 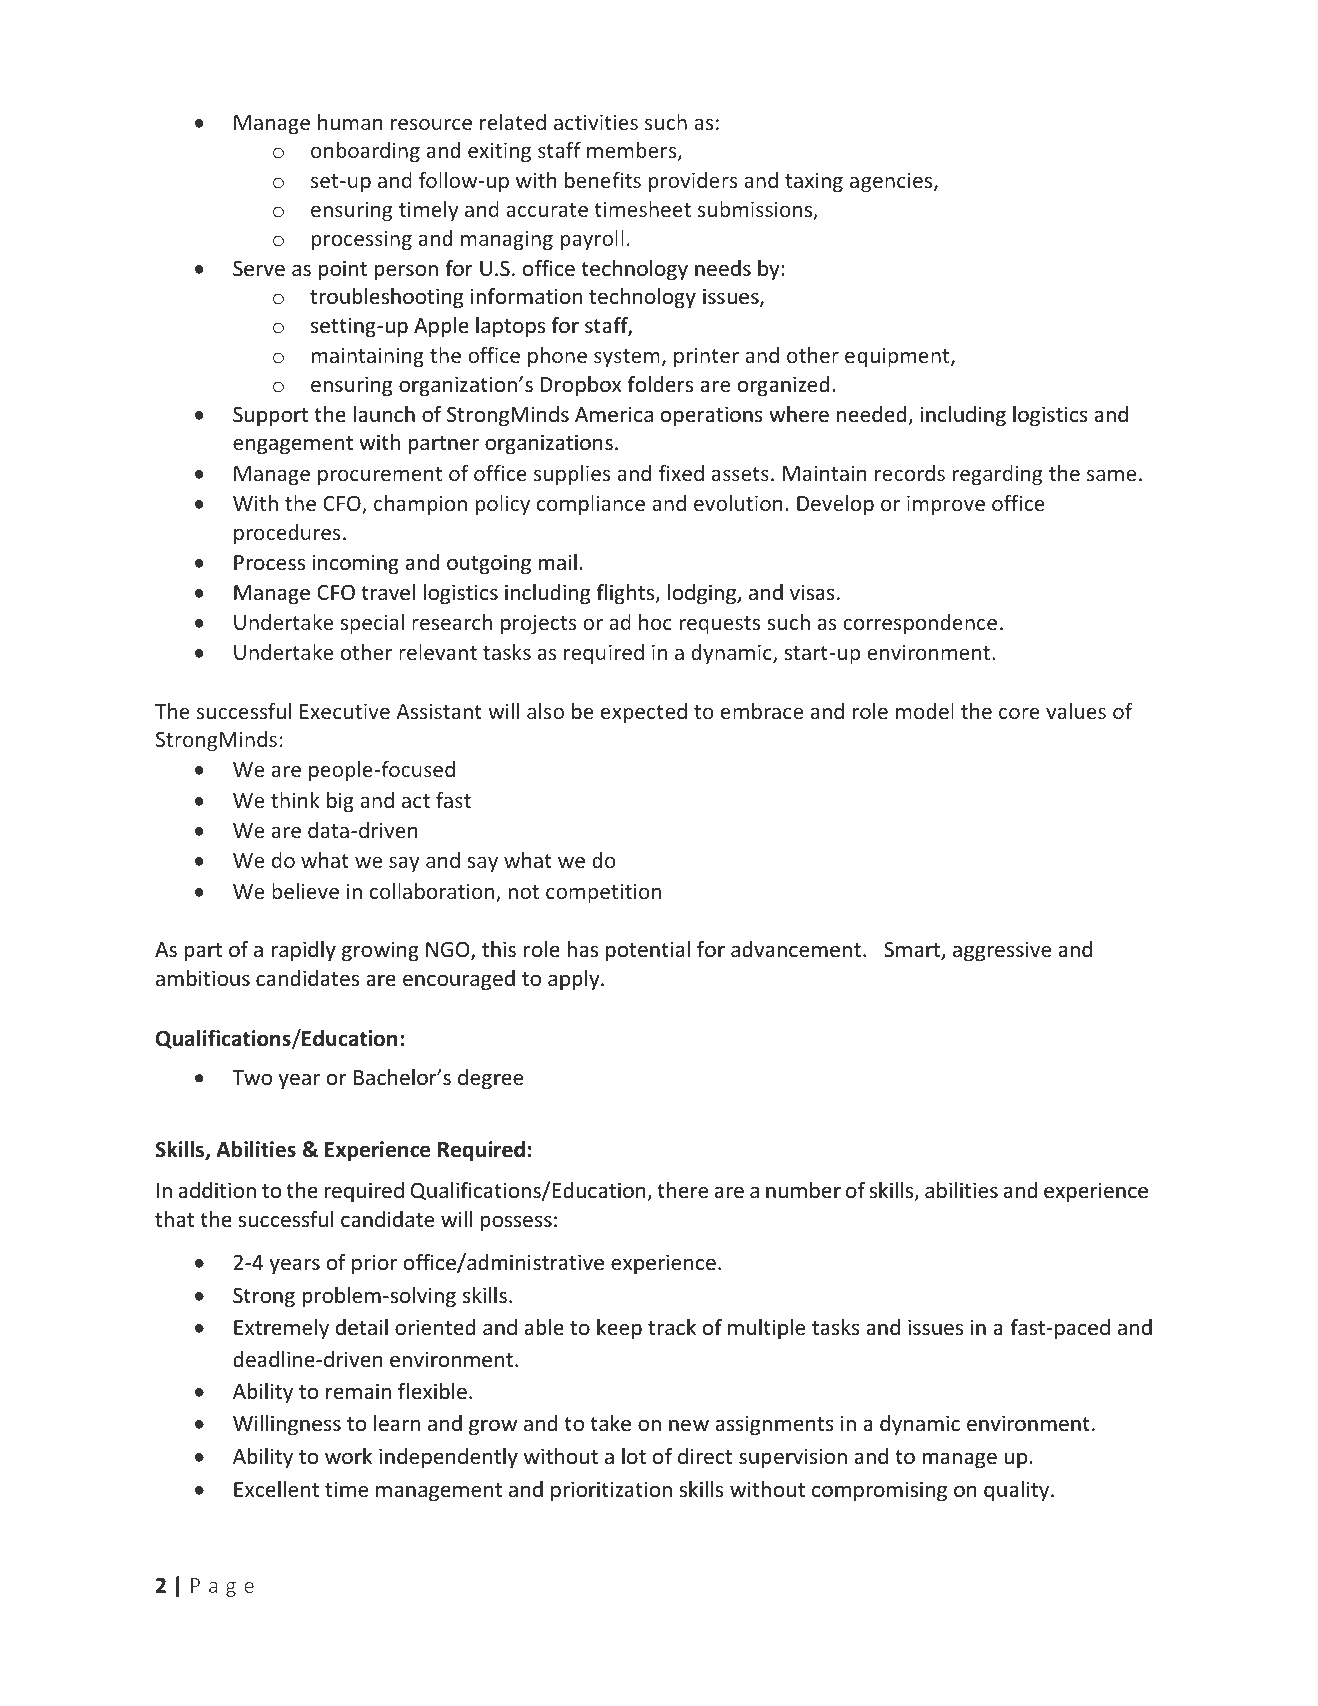 I want to click on onboarding, so click(x=365, y=152).
